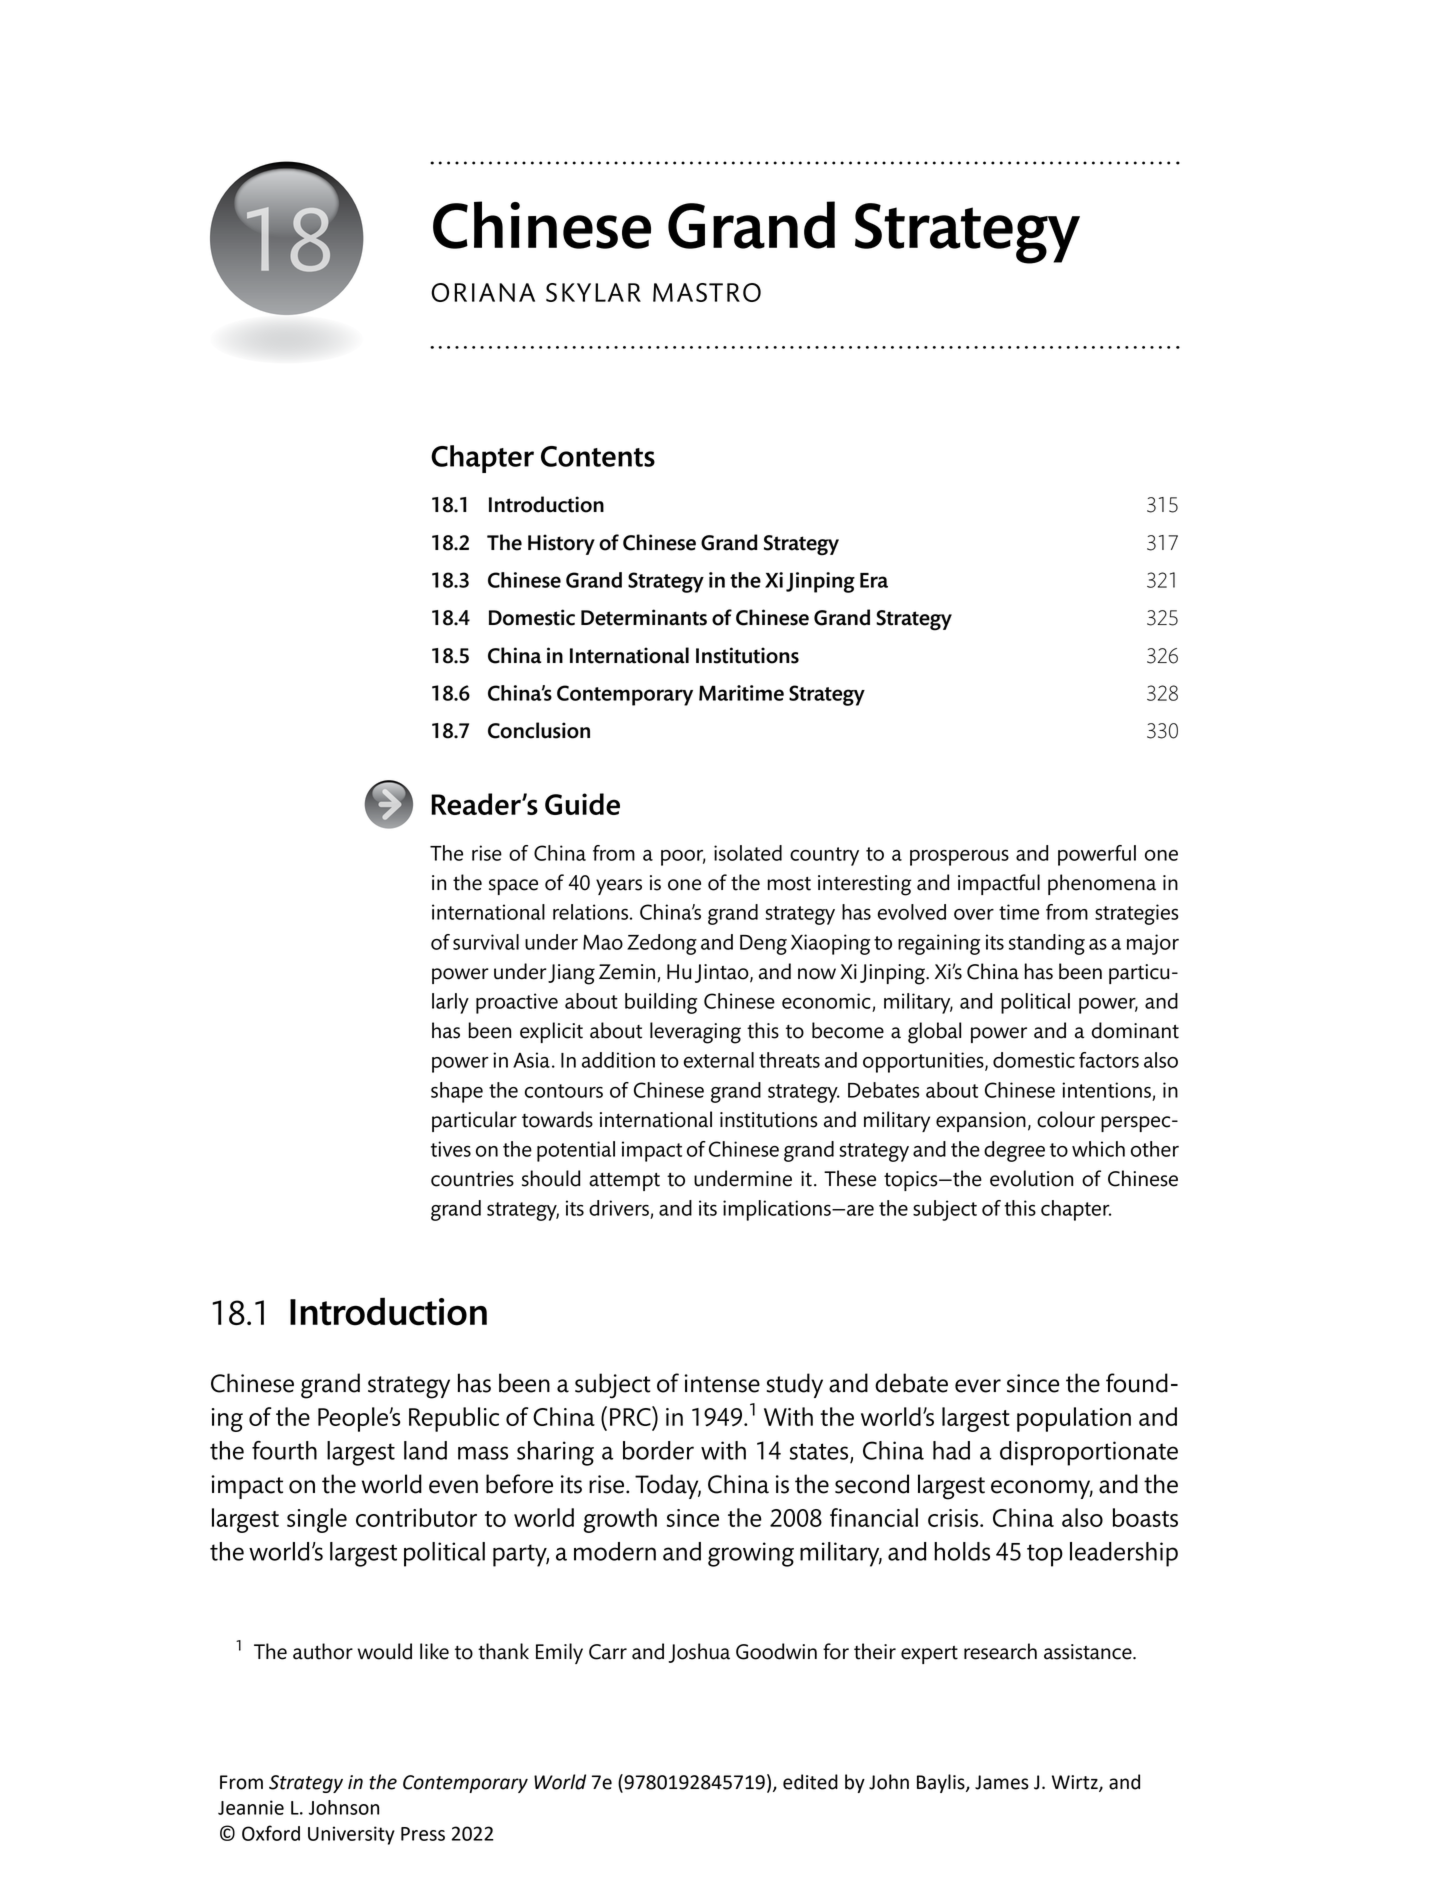 This screenshot has width=1442, height=1877. Describe the element at coordinates (1074, 1419) in the screenshot. I see `population` at that location.
